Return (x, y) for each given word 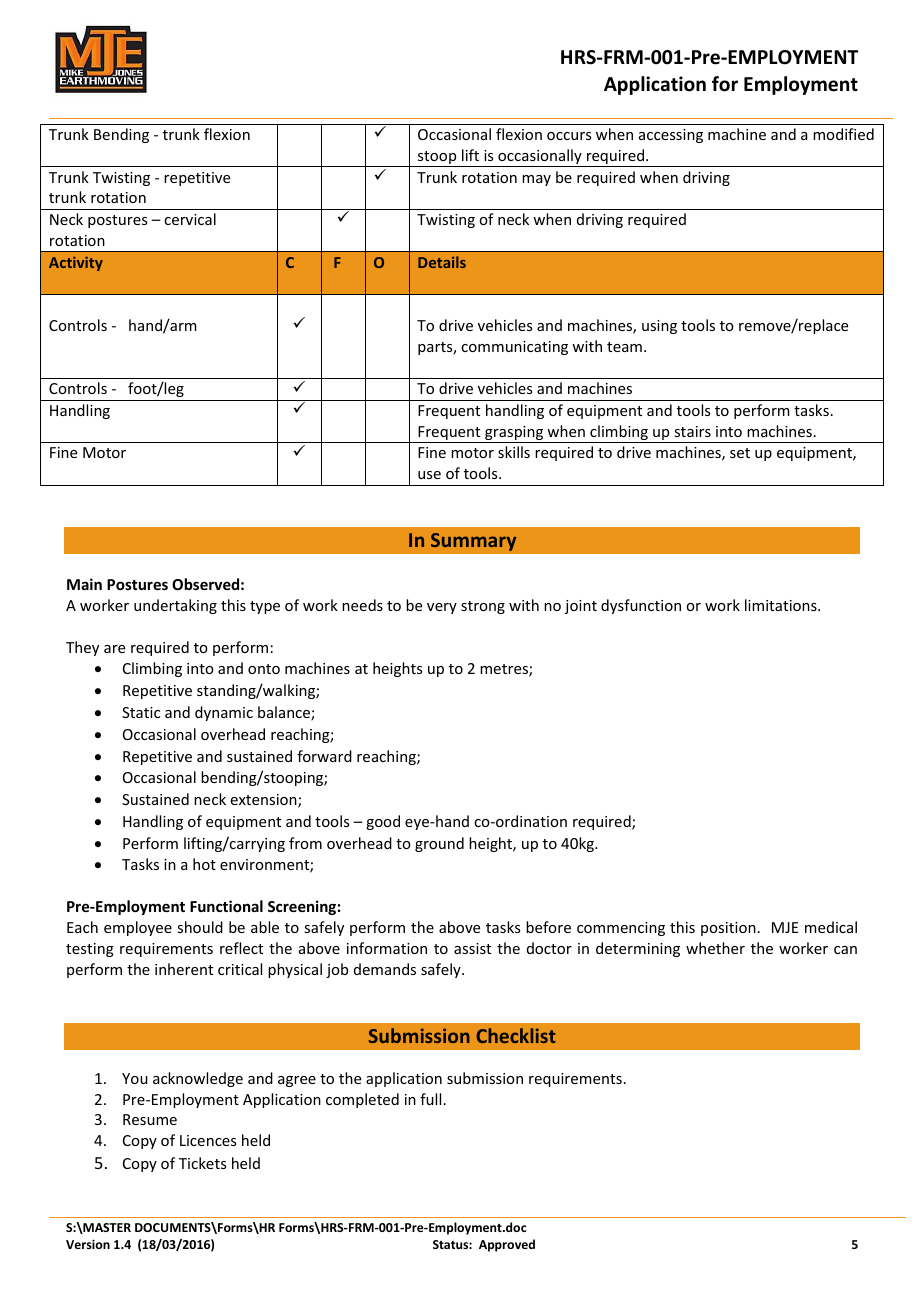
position (728, 929)
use (429, 475)
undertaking (175, 606)
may (536, 180)
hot (204, 864)
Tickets (202, 1163)
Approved (507, 1245)
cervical (190, 219)
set (740, 453)
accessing (671, 136)
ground (439, 844)
